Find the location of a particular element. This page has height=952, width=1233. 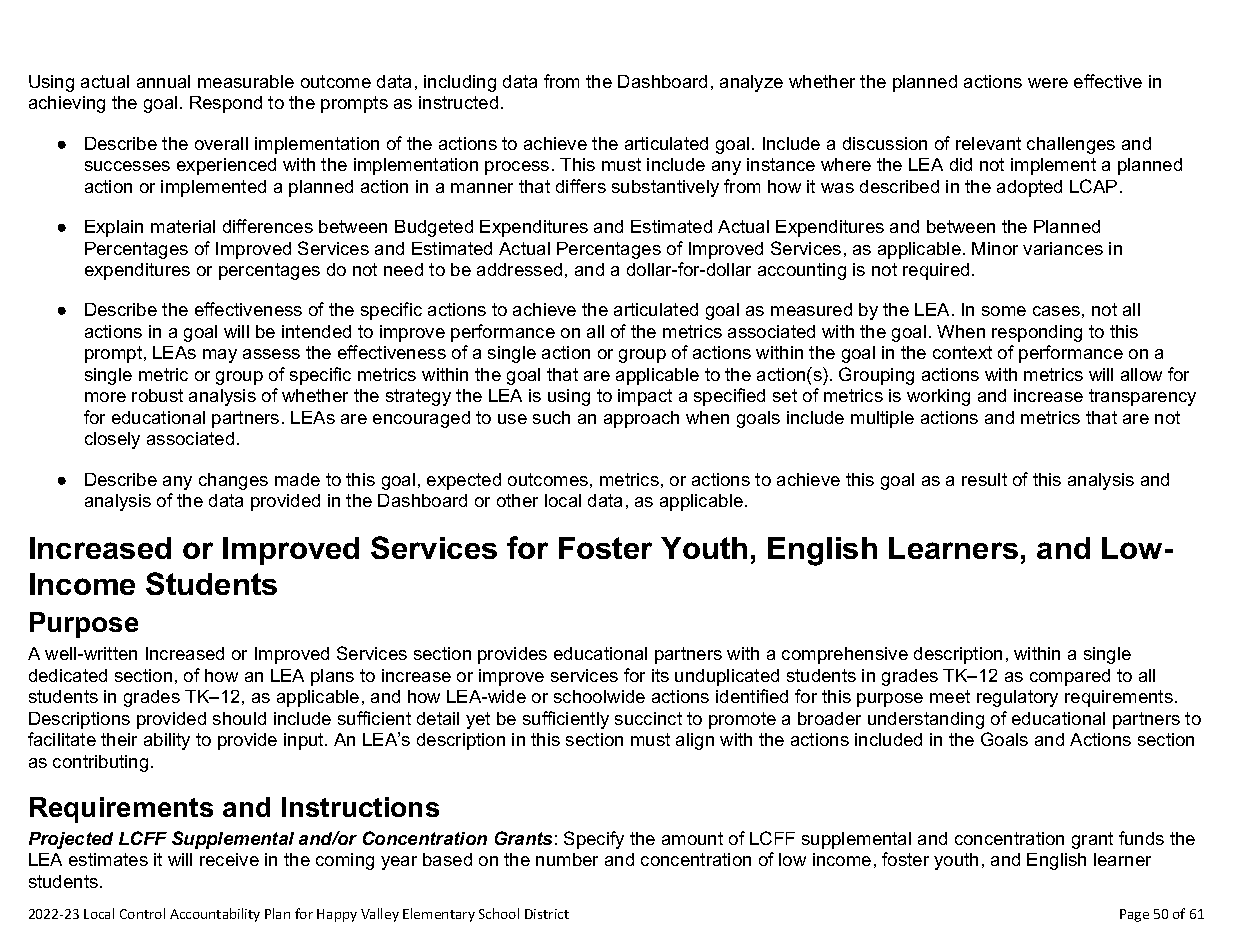

were is located at coordinates (1048, 83).
